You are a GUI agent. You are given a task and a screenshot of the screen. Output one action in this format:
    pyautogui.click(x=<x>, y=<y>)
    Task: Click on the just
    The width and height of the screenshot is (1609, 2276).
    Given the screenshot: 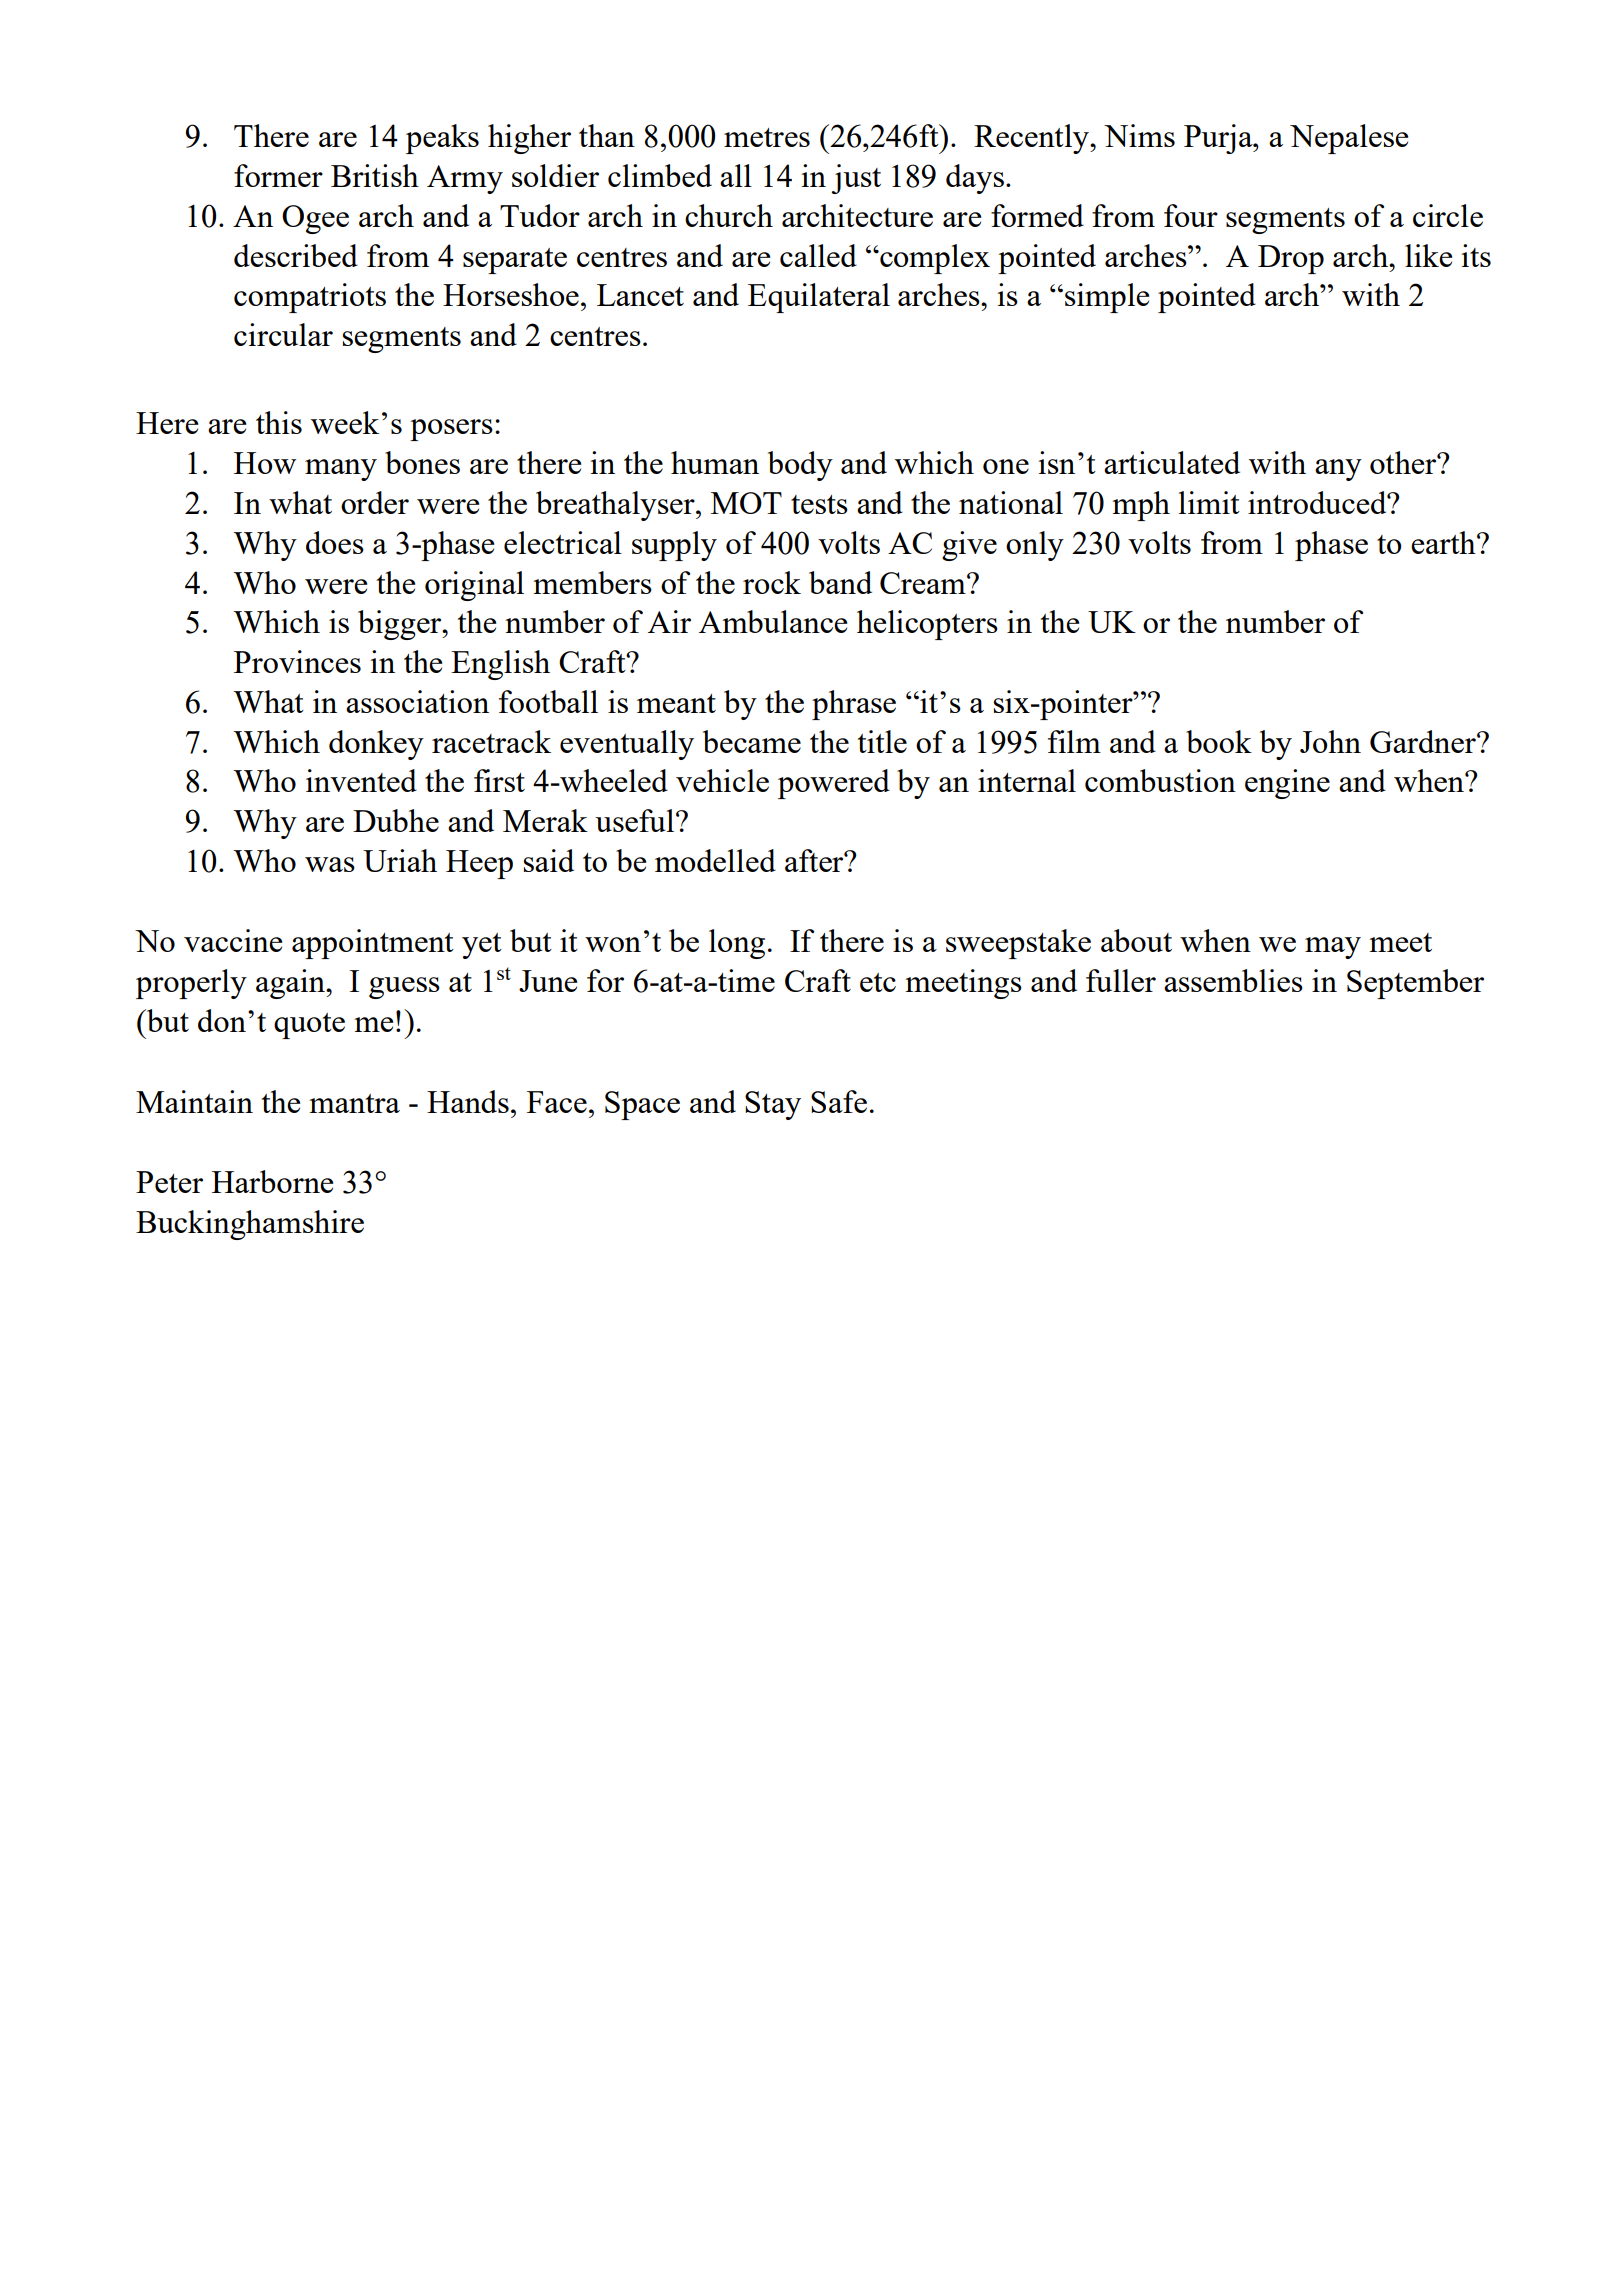 What is the action you would take?
    pyautogui.click(x=856, y=179)
